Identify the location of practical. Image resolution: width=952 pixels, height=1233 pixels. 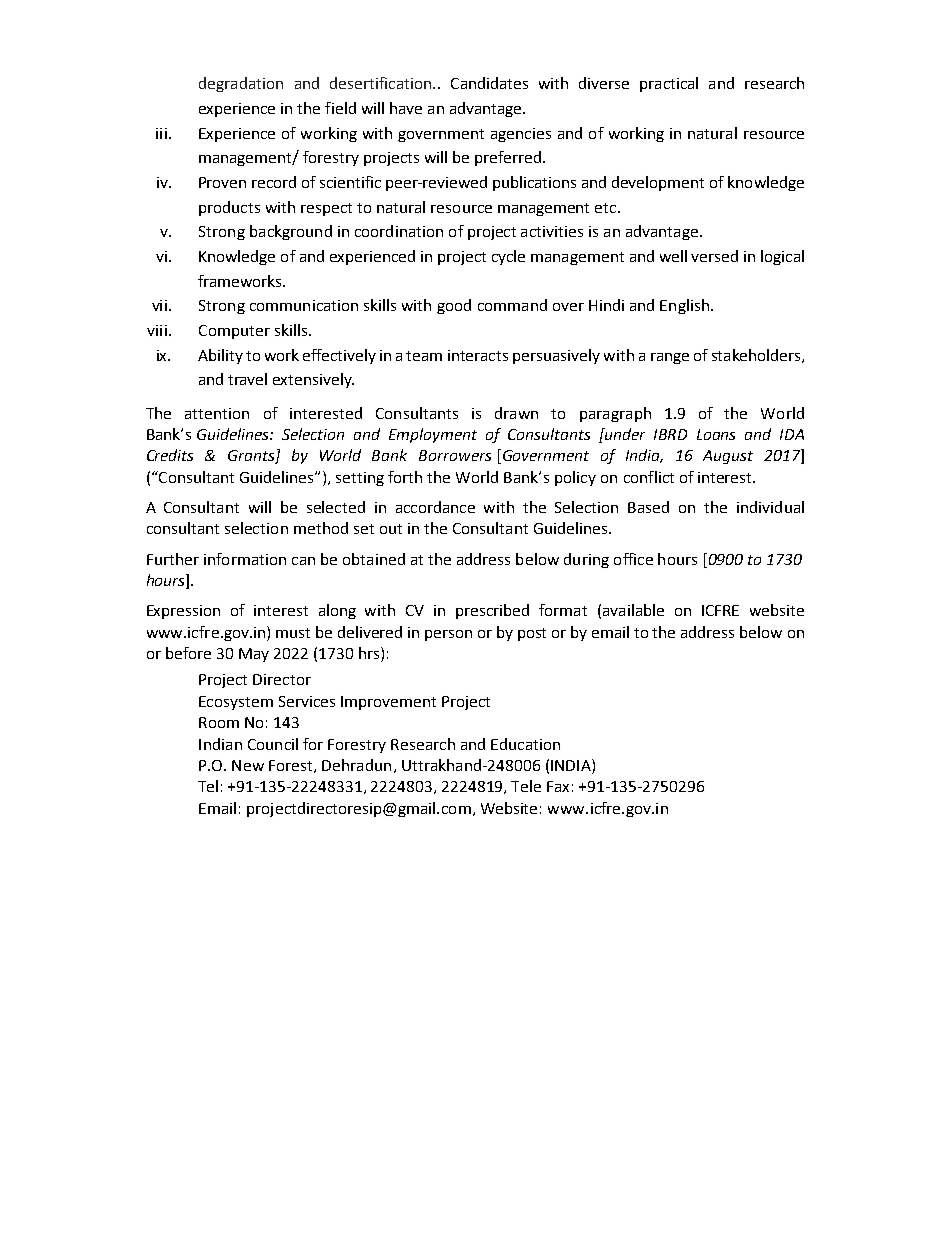
(669, 84).
